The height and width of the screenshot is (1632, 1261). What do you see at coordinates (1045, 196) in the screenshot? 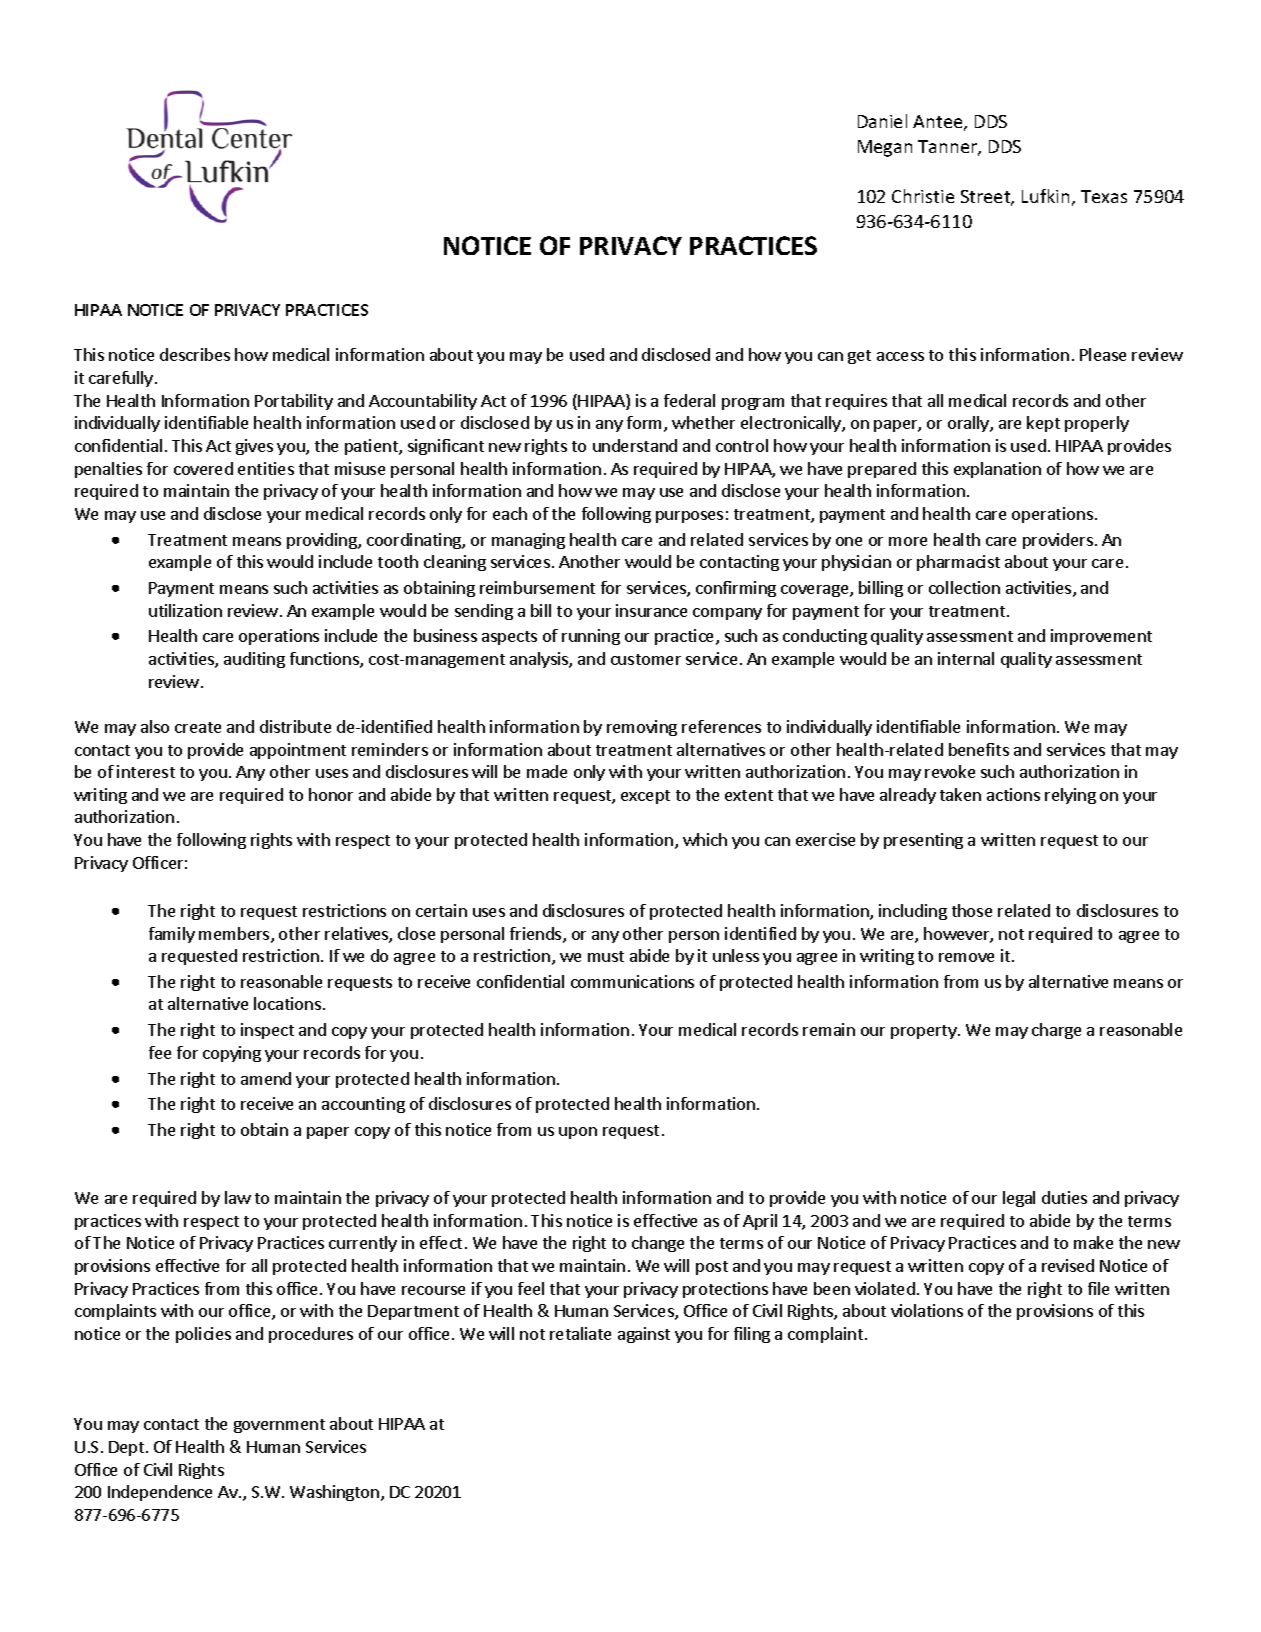
I see `Lufkin` at bounding box center [1045, 196].
